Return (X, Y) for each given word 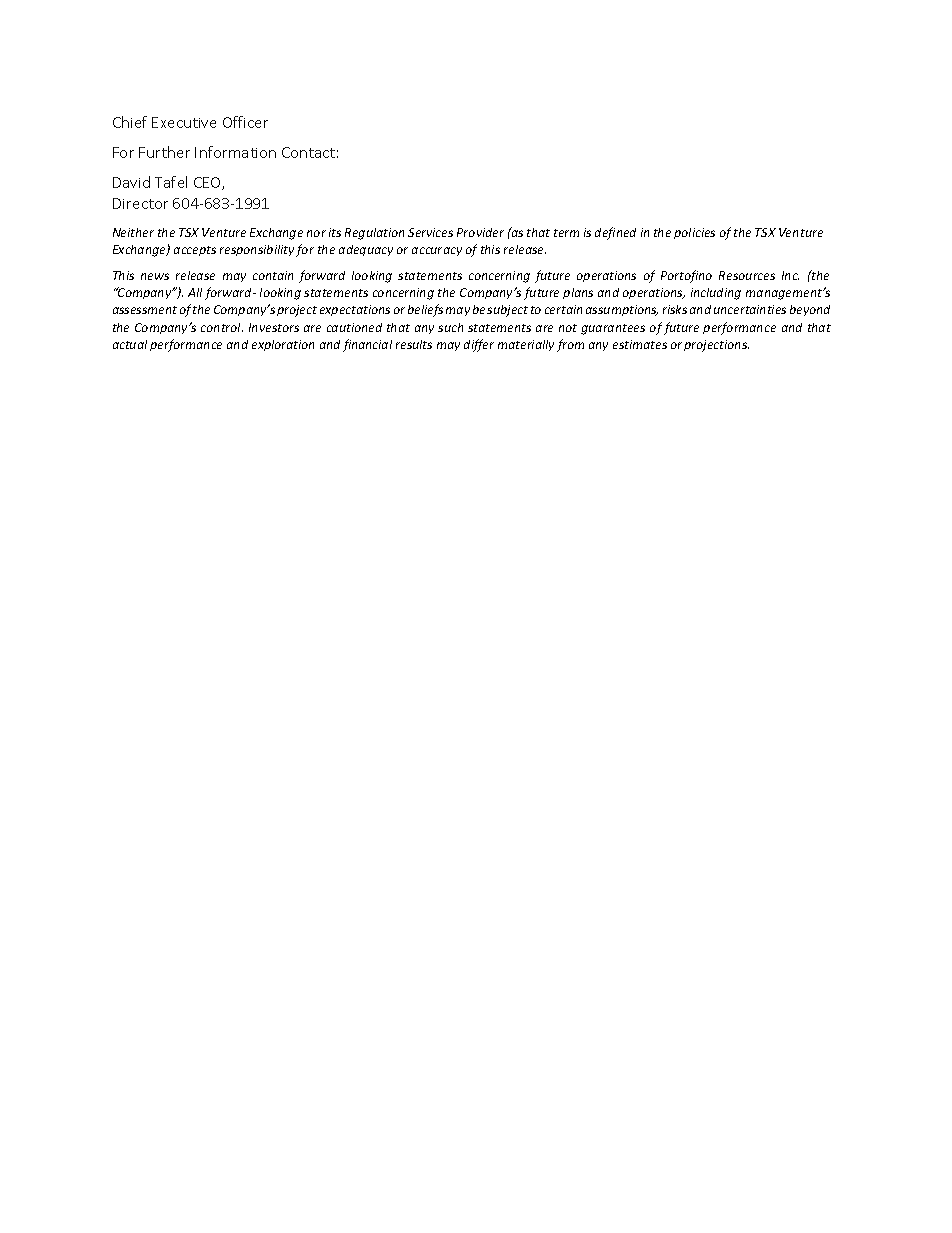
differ (479, 345)
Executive (184, 122)
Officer (245, 122)
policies (694, 233)
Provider (480, 232)
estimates (640, 344)
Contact (308, 152)
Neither (133, 232)
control (222, 327)
